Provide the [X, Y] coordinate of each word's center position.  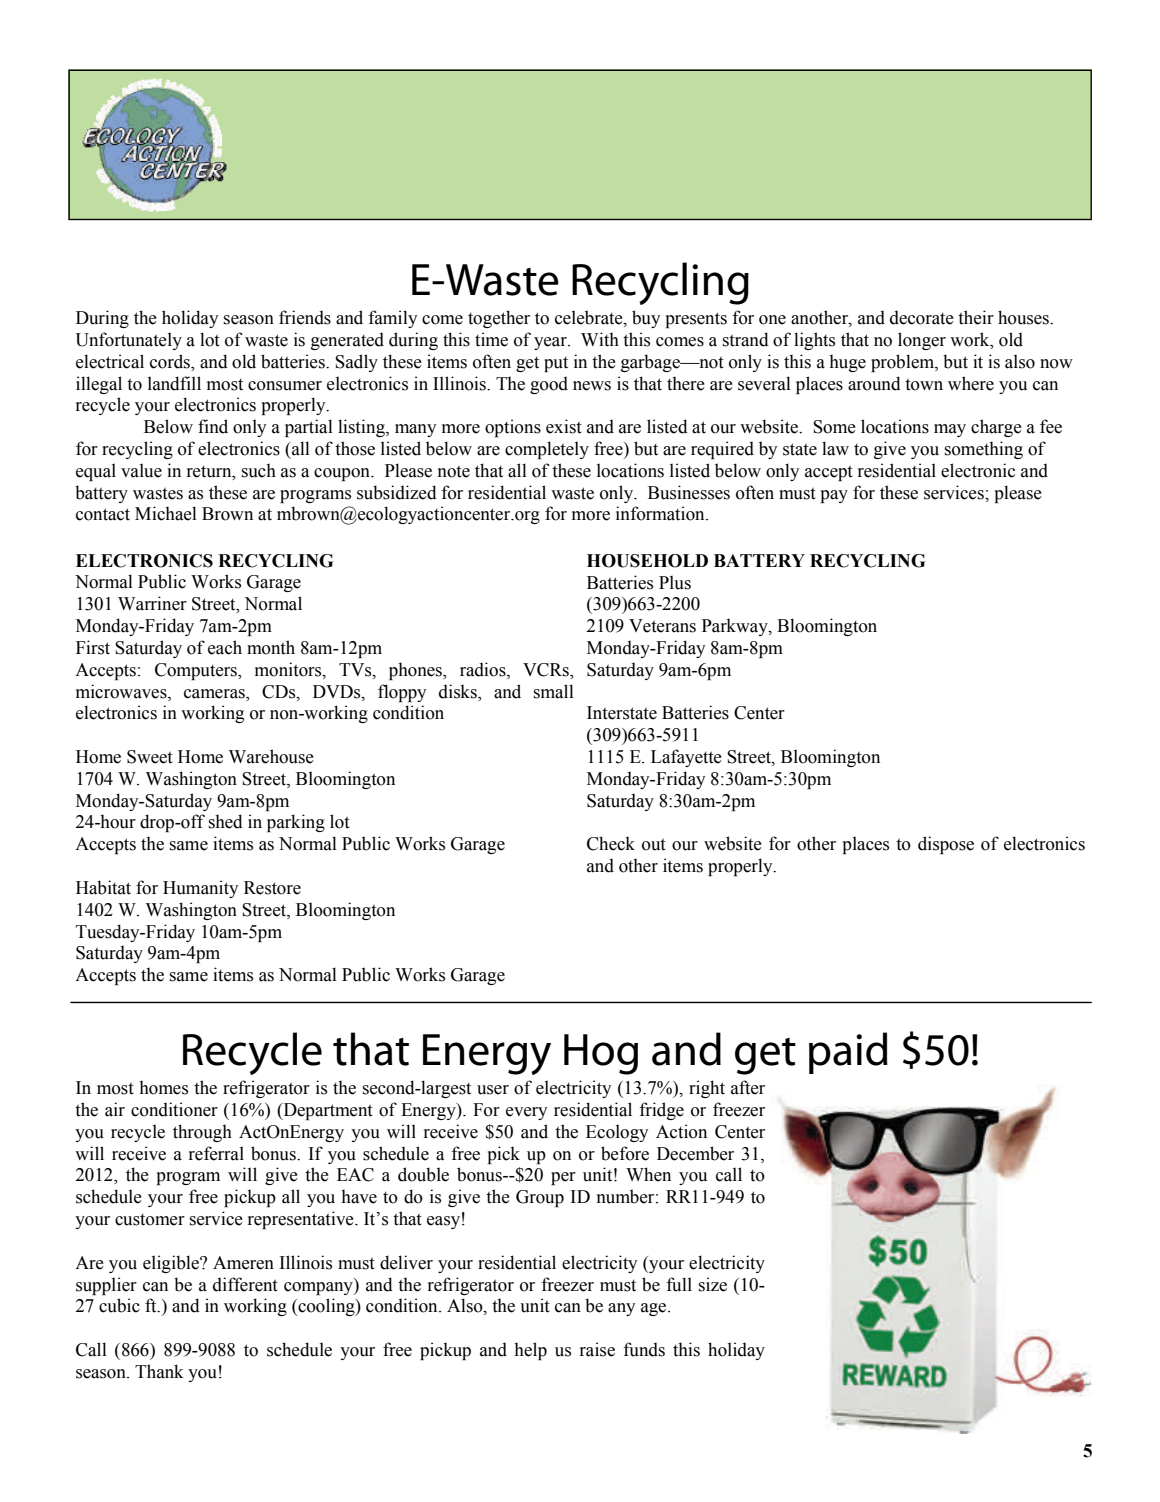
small [554, 691]
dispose [946, 845]
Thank [159, 1371]
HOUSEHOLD [647, 561]
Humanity [200, 889]
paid [848, 1053]
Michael [166, 513]
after [748, 1087]
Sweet [150, 757]
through [202, 1133]
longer [922, 341]
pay [834, 496]
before [625, 1153]
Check [611, 843]
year [551, 343]
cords [171, 361]
